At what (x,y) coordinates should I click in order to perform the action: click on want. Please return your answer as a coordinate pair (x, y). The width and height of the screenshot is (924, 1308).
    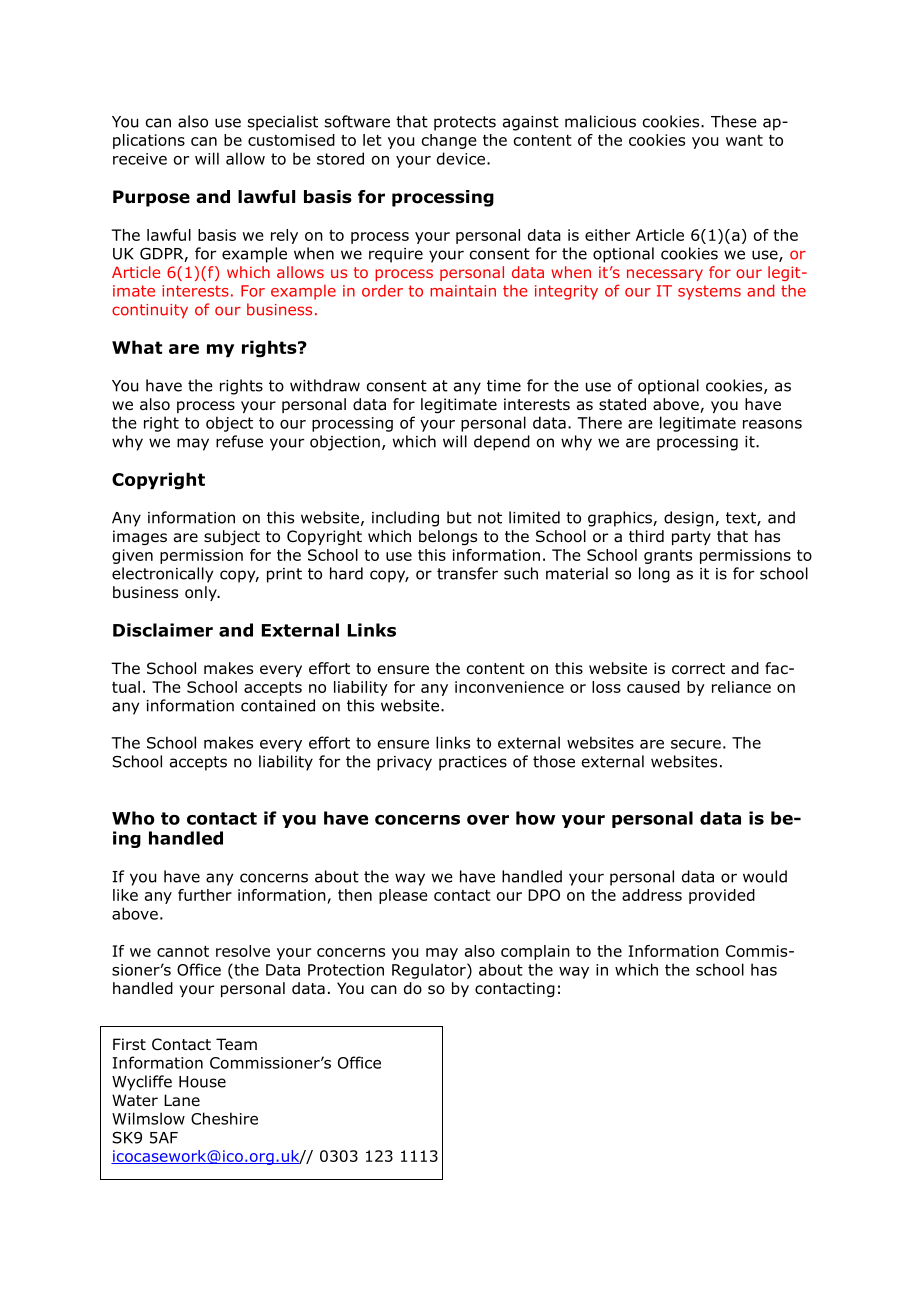
    Looking at the image, I should click on (744, 140).
